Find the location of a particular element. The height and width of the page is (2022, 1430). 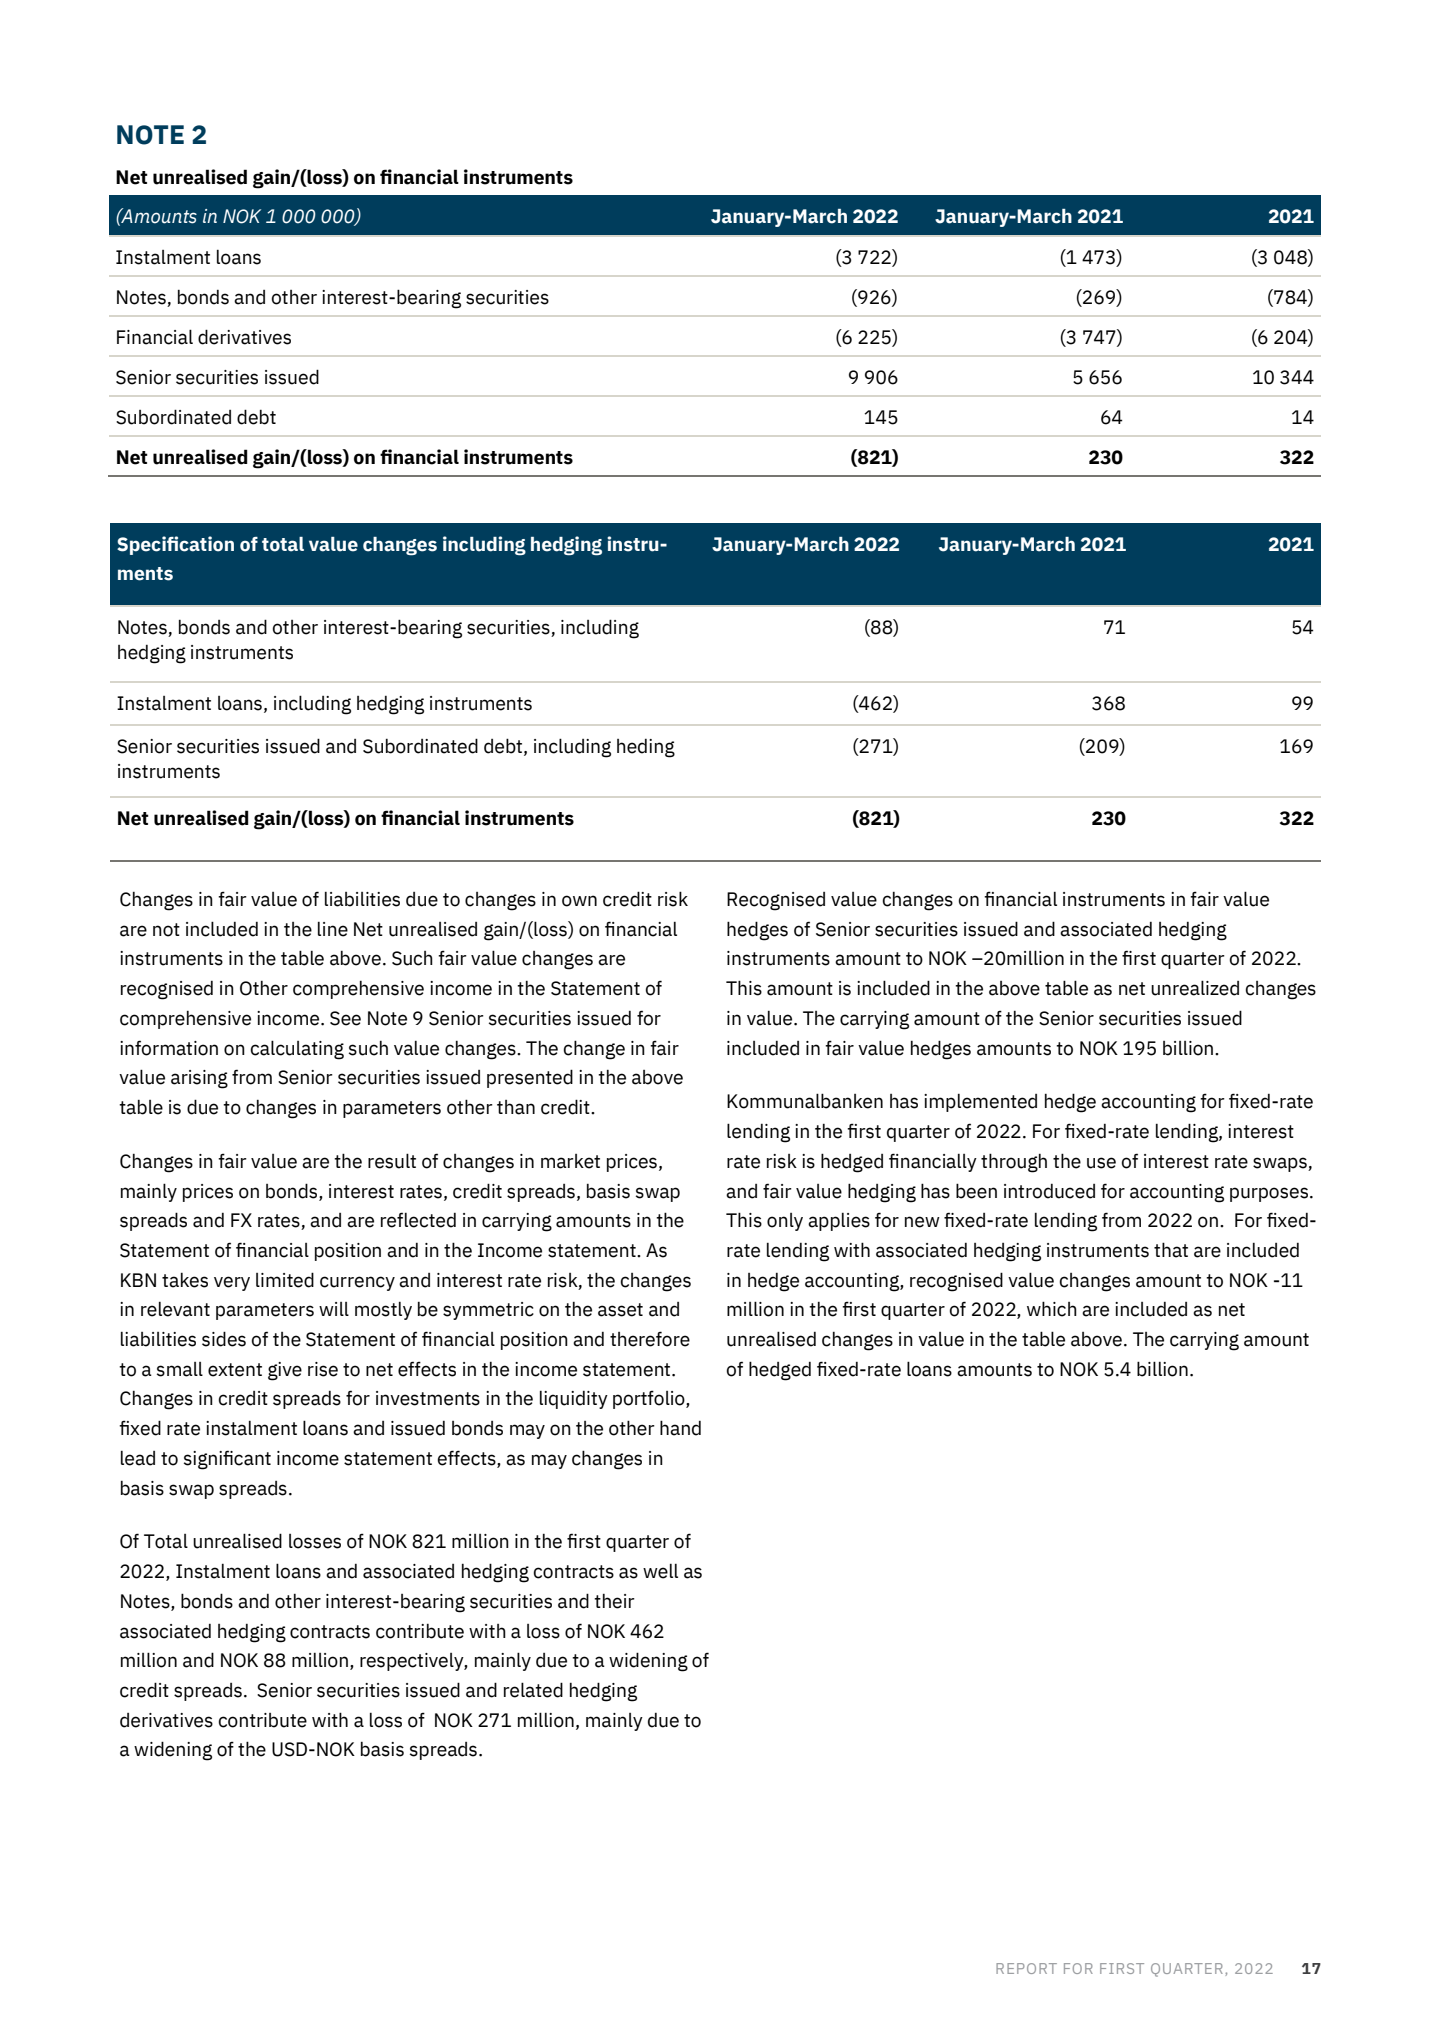

own is located at coordinates (579, 901).
